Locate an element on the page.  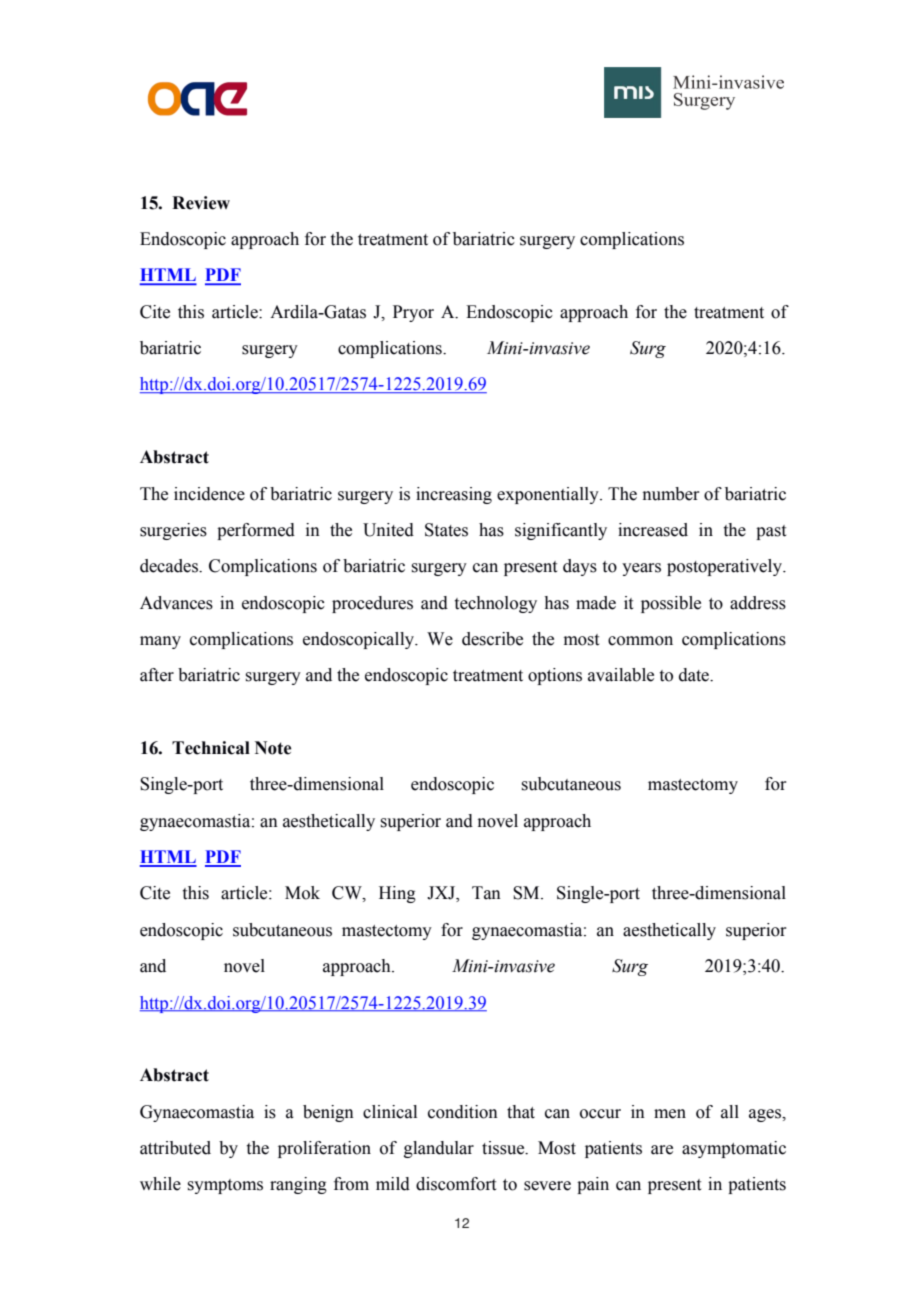
Hing is located at coordinates (397, 894).
